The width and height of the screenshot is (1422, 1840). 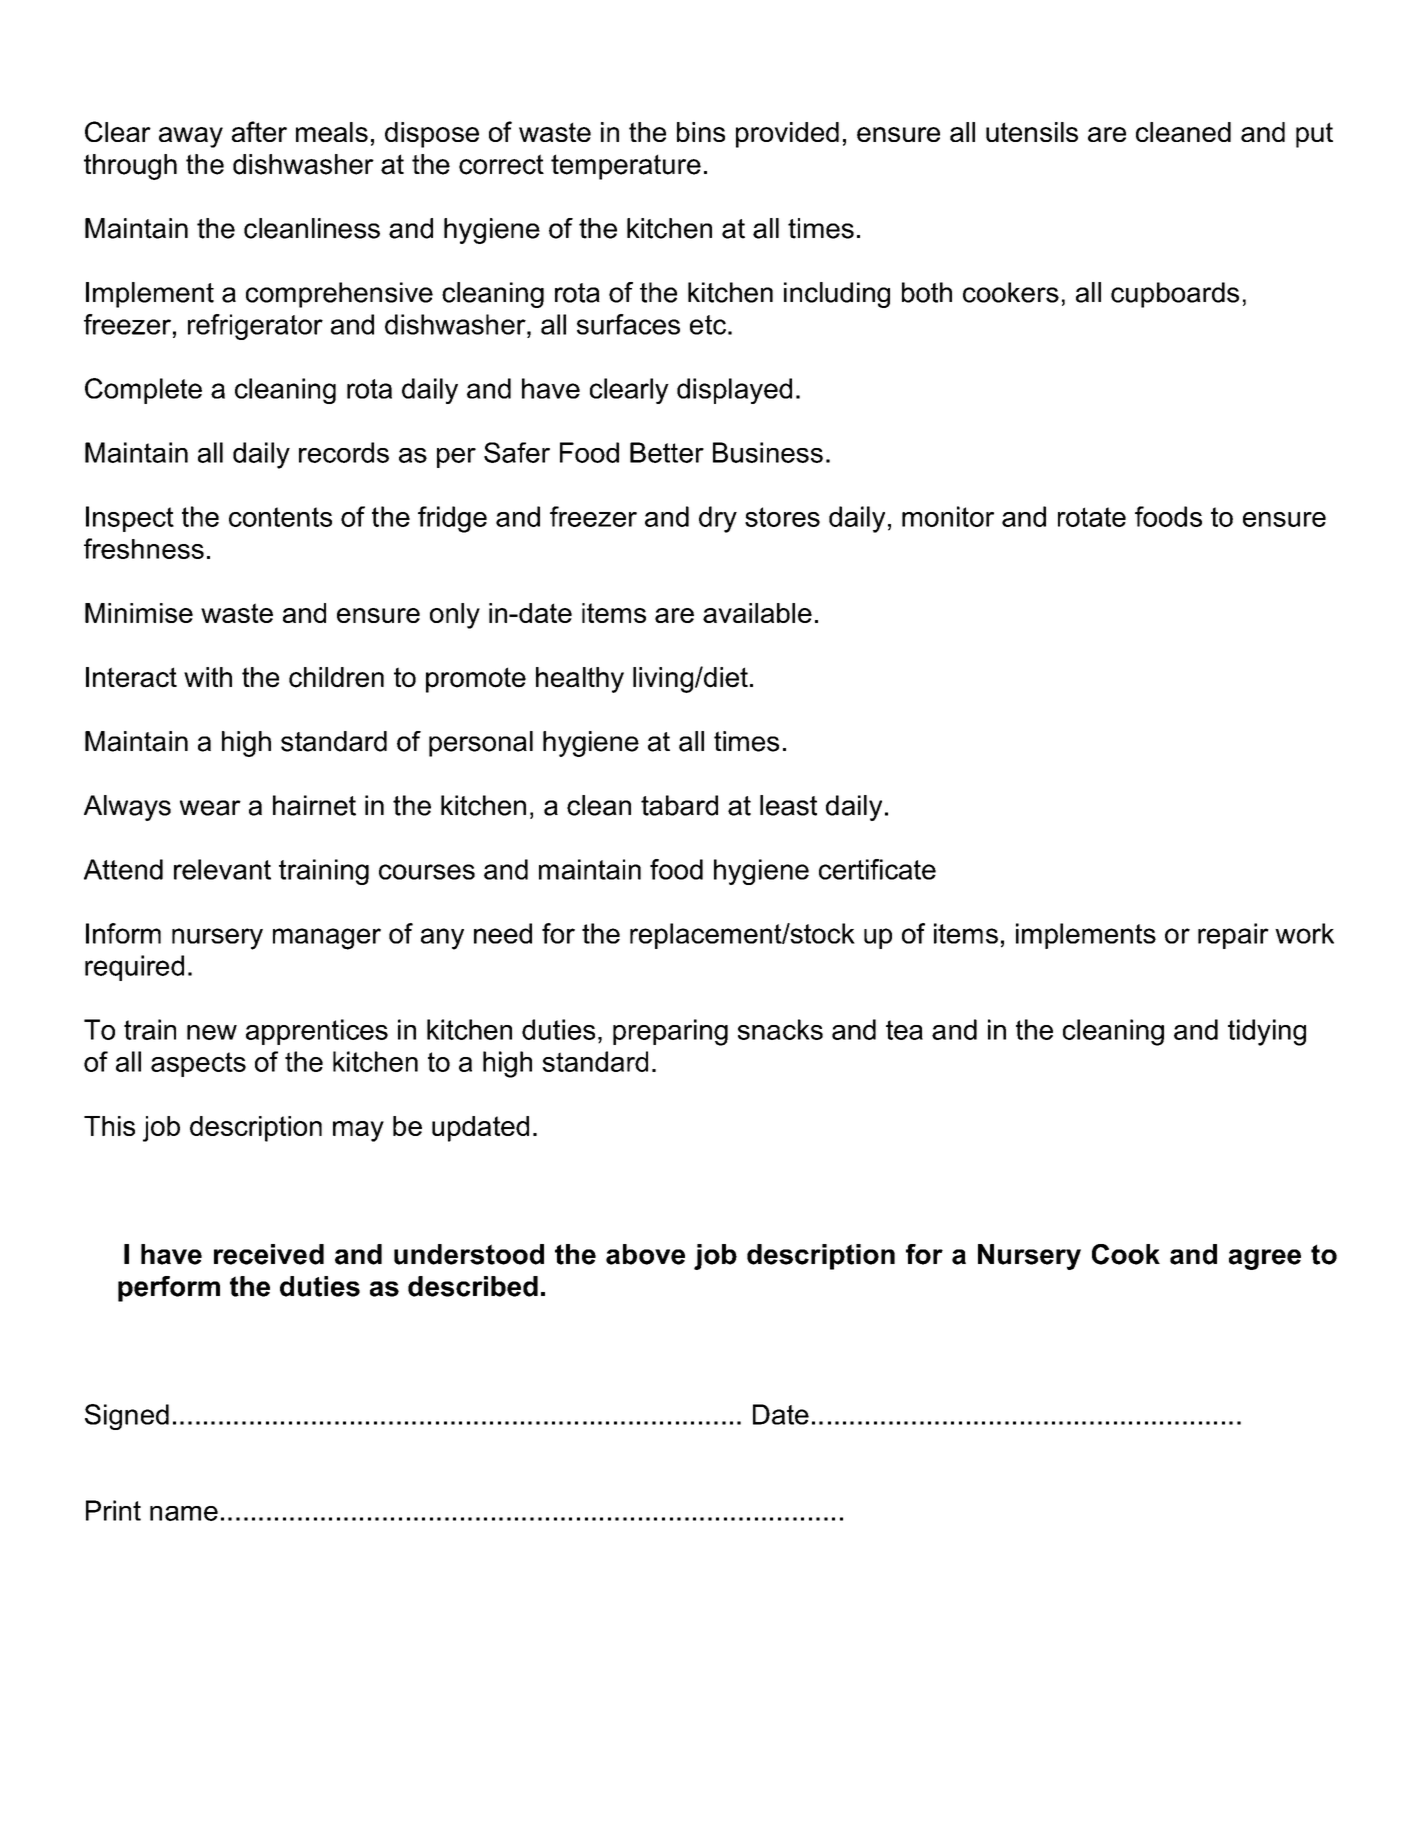 I want to click on may, so click(x=358, y=1131).
